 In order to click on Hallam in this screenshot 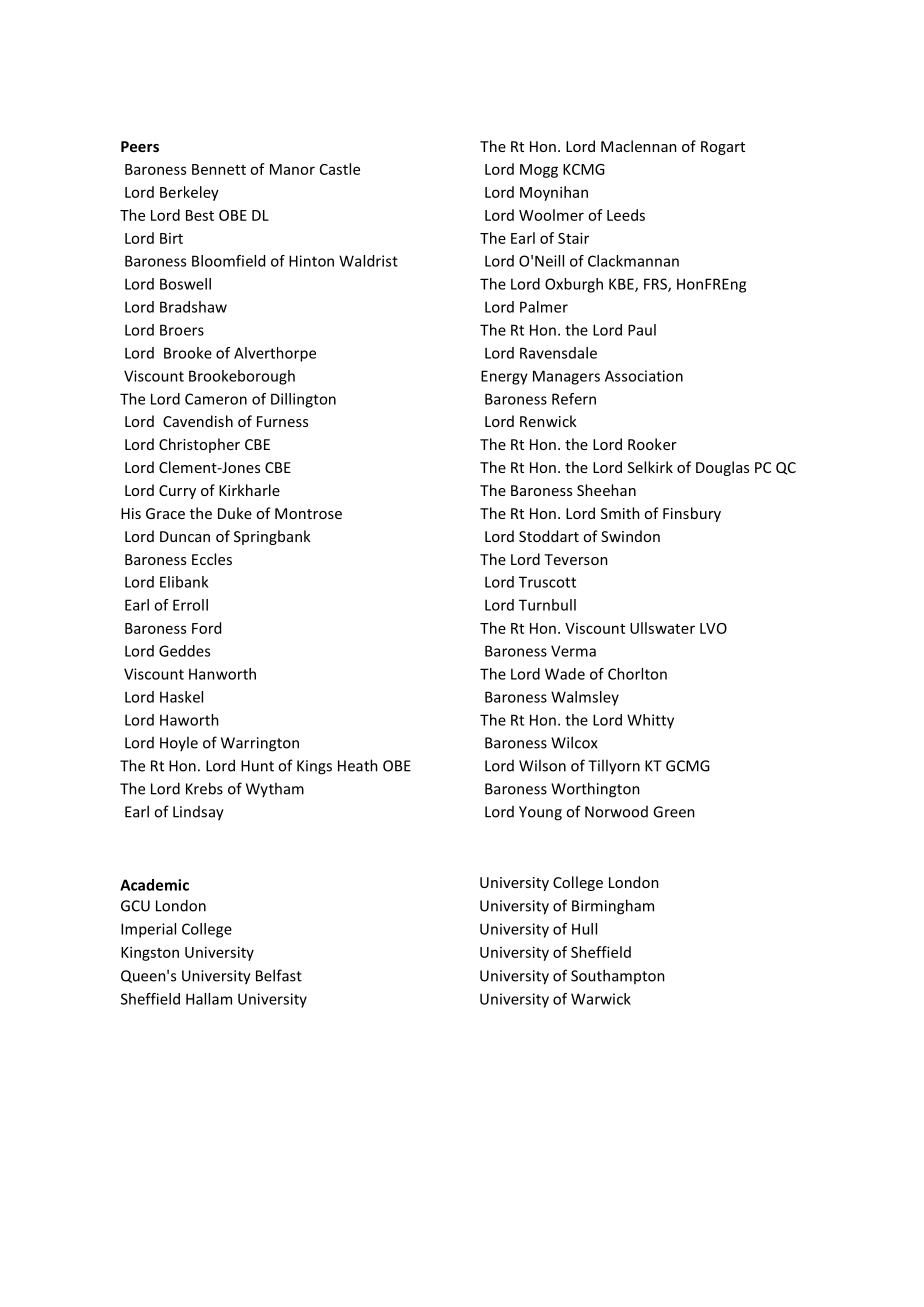, I will do `click(209, 999)`.
